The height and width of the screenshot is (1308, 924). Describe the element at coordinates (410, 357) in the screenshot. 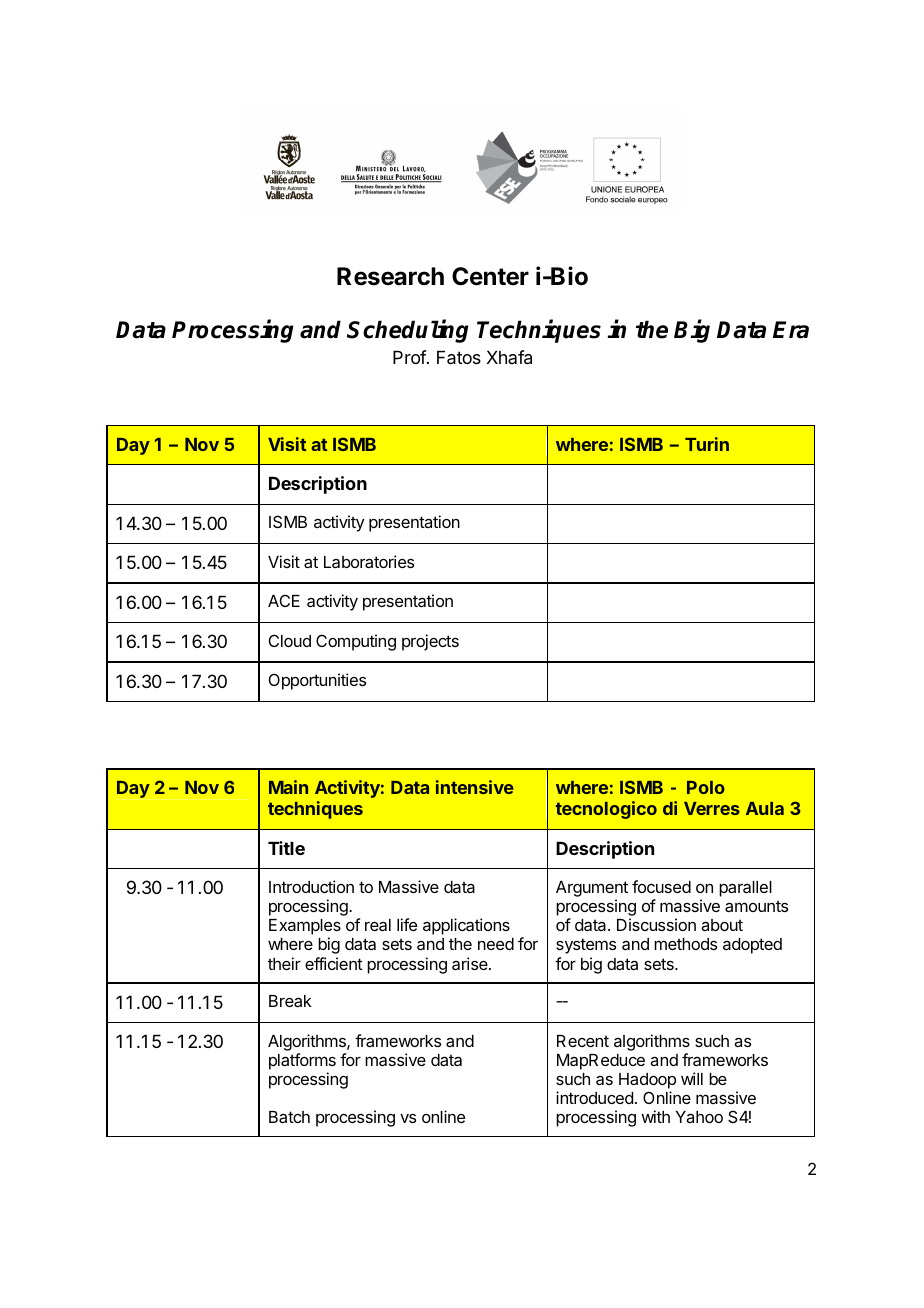

I see `Prof` at that location.
